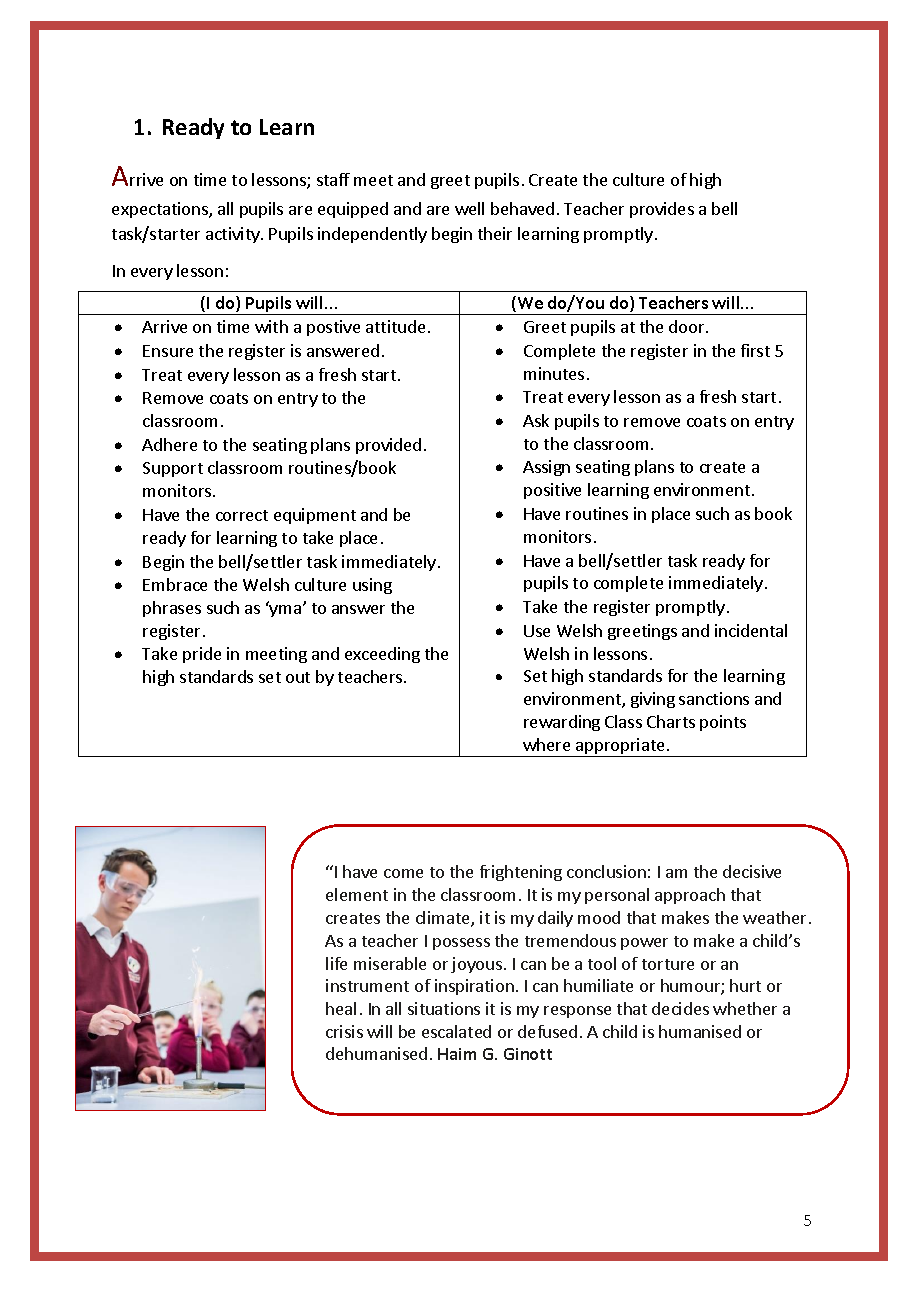 The image size is (924, 1307). What do you see at coordinates (456, 1031) in the screenshot?
I see `escalated` at bounding box center [456, 1031].
